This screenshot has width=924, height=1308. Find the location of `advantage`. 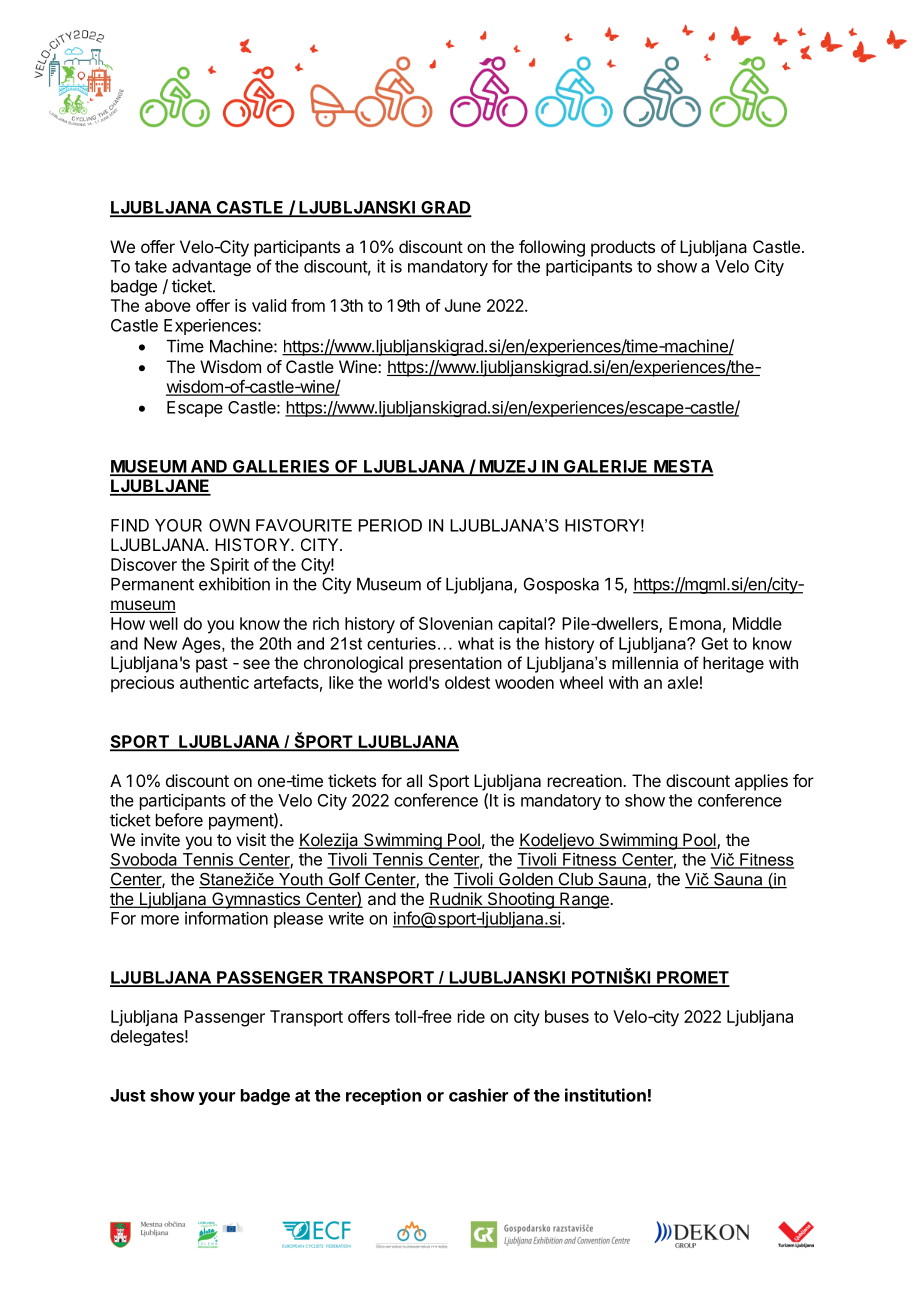

advantage is located at coordinates (211, 268).
